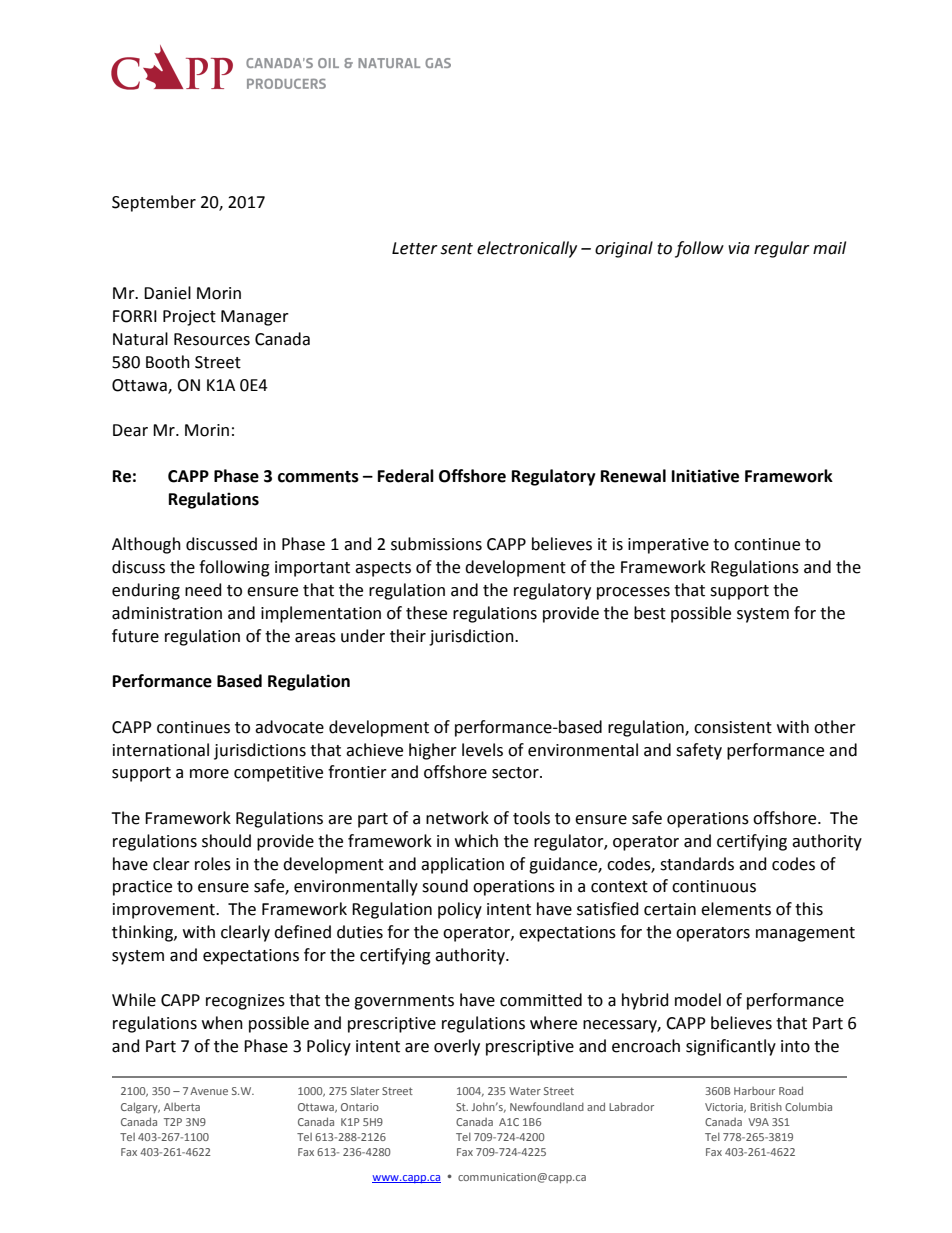 The image size is (952, 1233). Describe the element at coordinates (209, 774) in the screenshot. I see `more` at that location.
